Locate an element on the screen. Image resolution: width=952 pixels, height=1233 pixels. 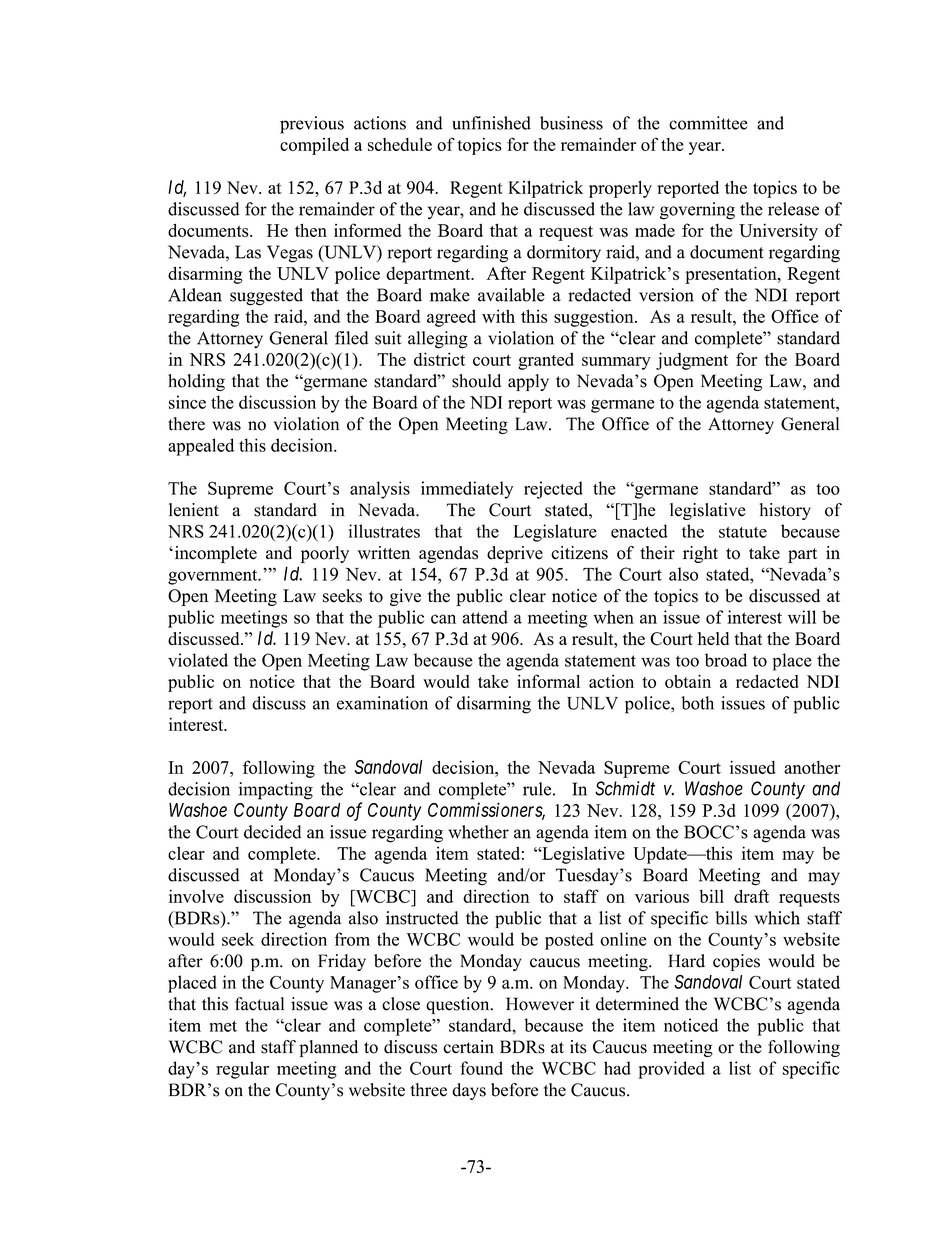
committee is located at coordinates (708, 123).
